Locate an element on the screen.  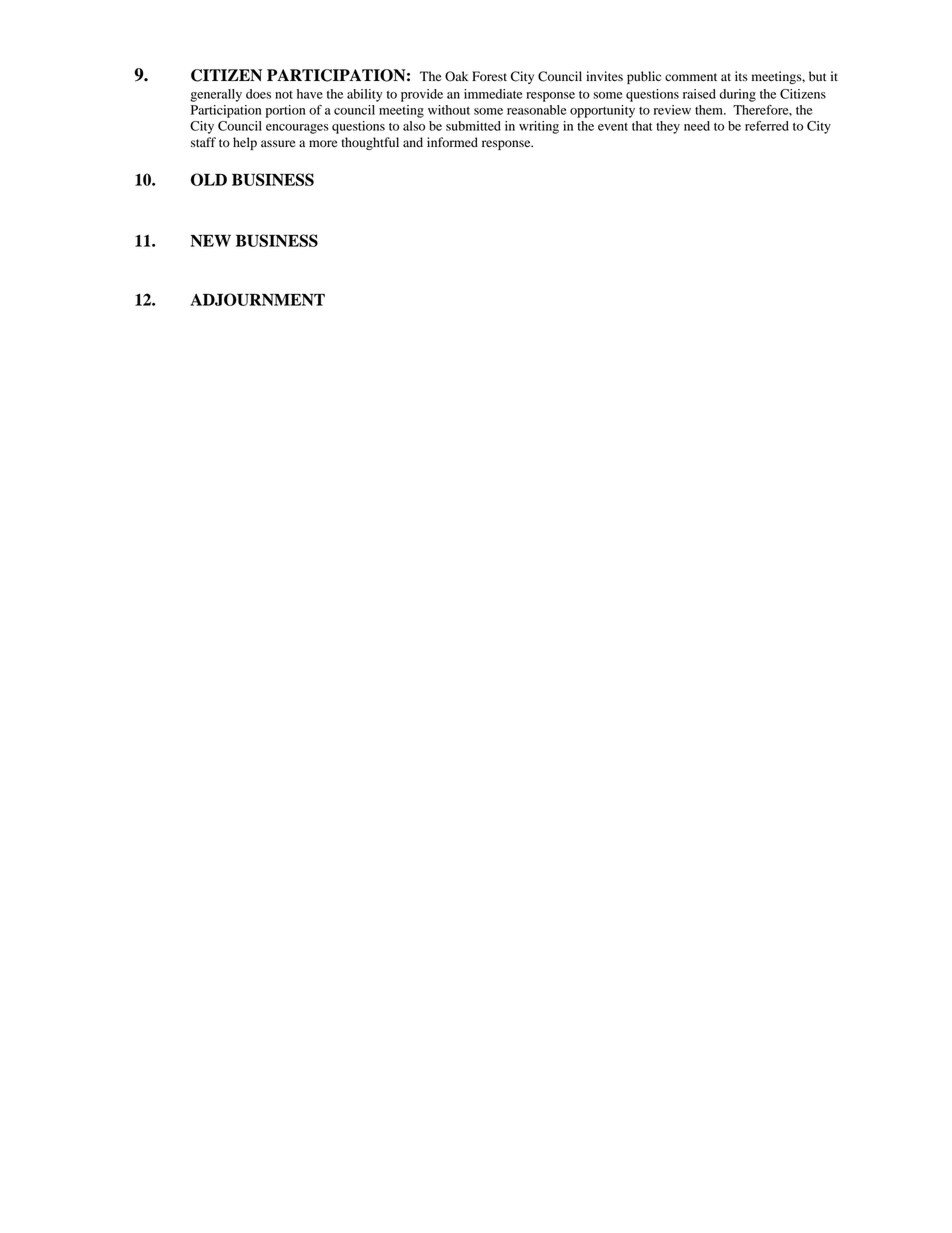
referred is located at coordinates (767, 126).
